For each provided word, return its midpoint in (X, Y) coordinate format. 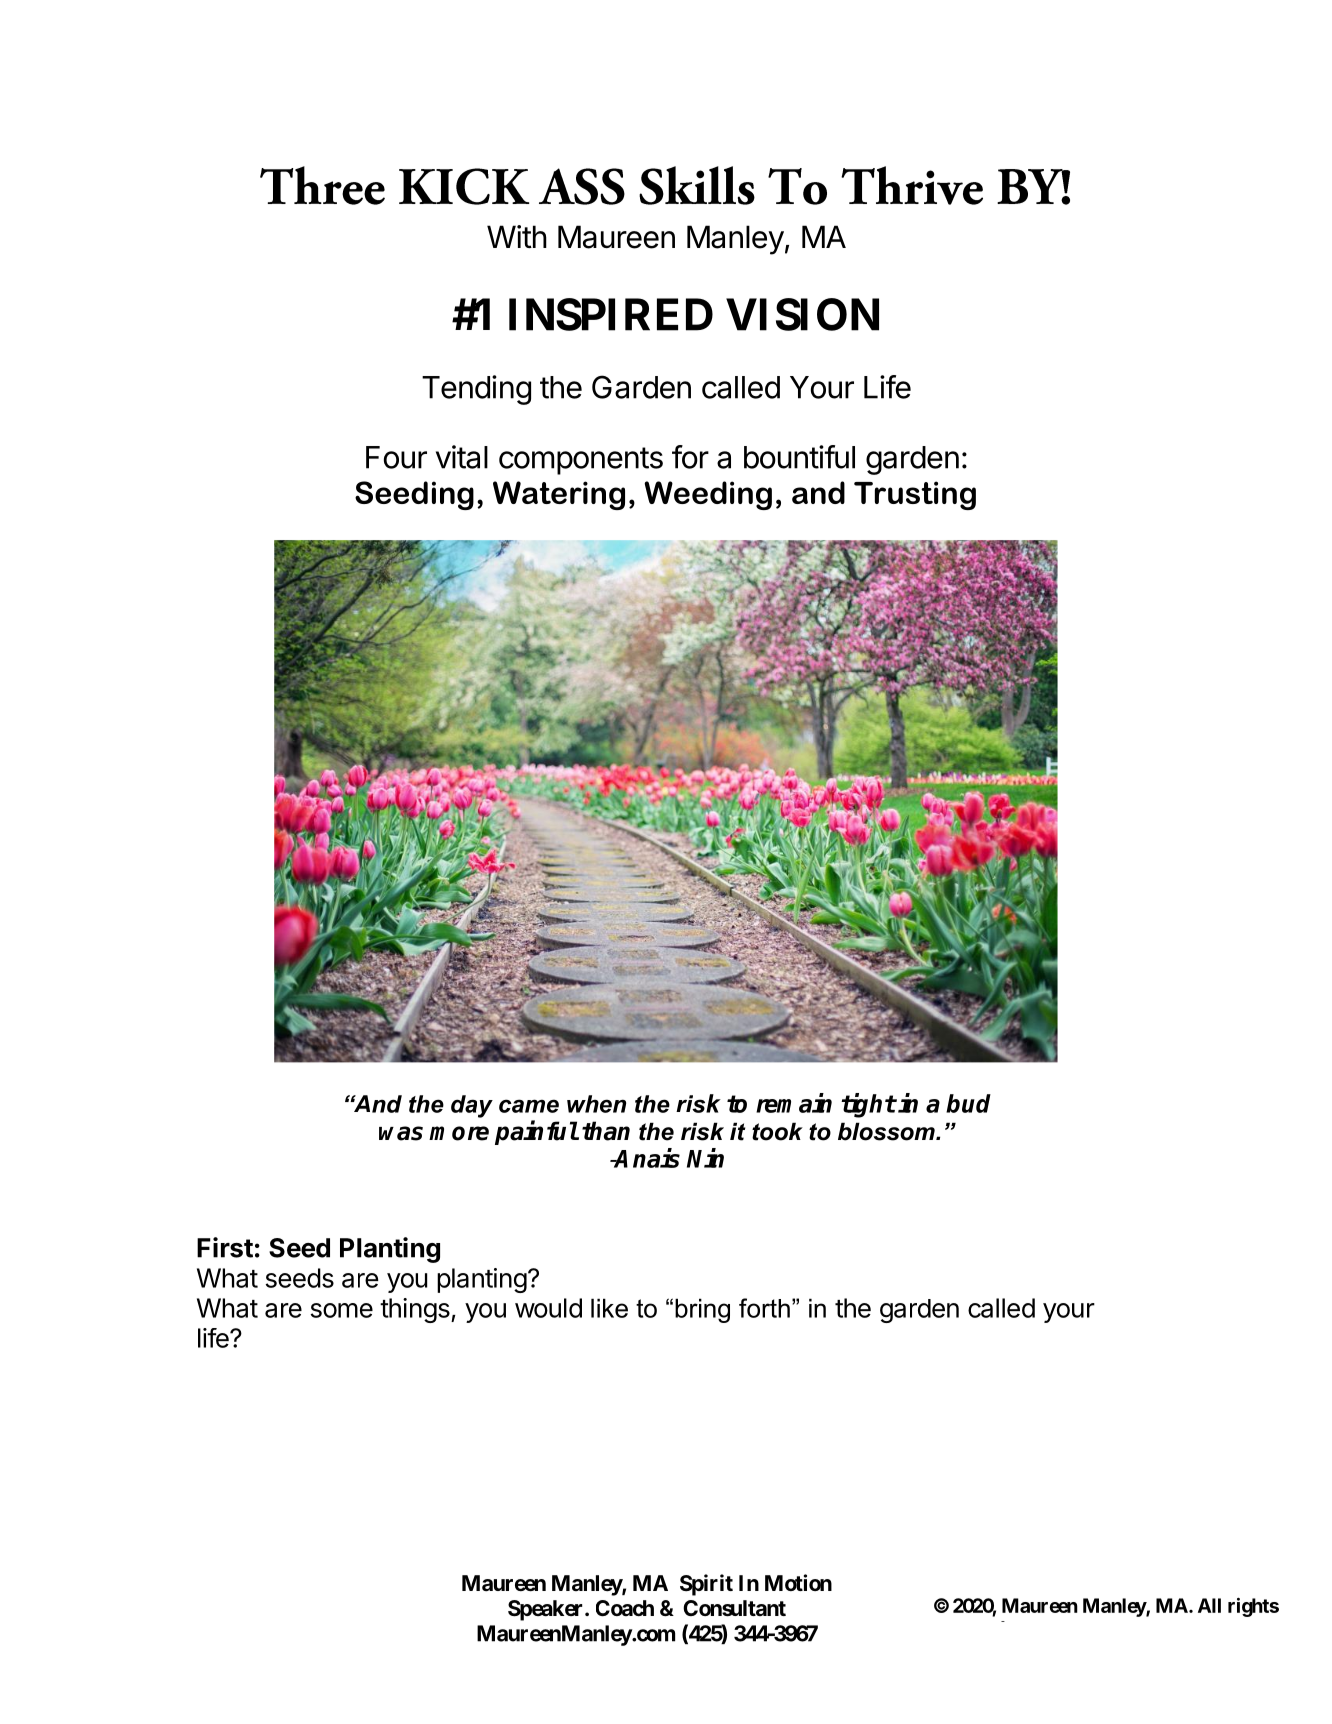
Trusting (915, 495)
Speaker (547, 1610)
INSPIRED (611, 314)
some (342, 1310)
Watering (559, 495)
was (401, 1133)
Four (396, 457)
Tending (476, 390)
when (596, 1104)
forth (764, 1308)
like (609, 1308)
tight (868, 1105)
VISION (802, 314)
